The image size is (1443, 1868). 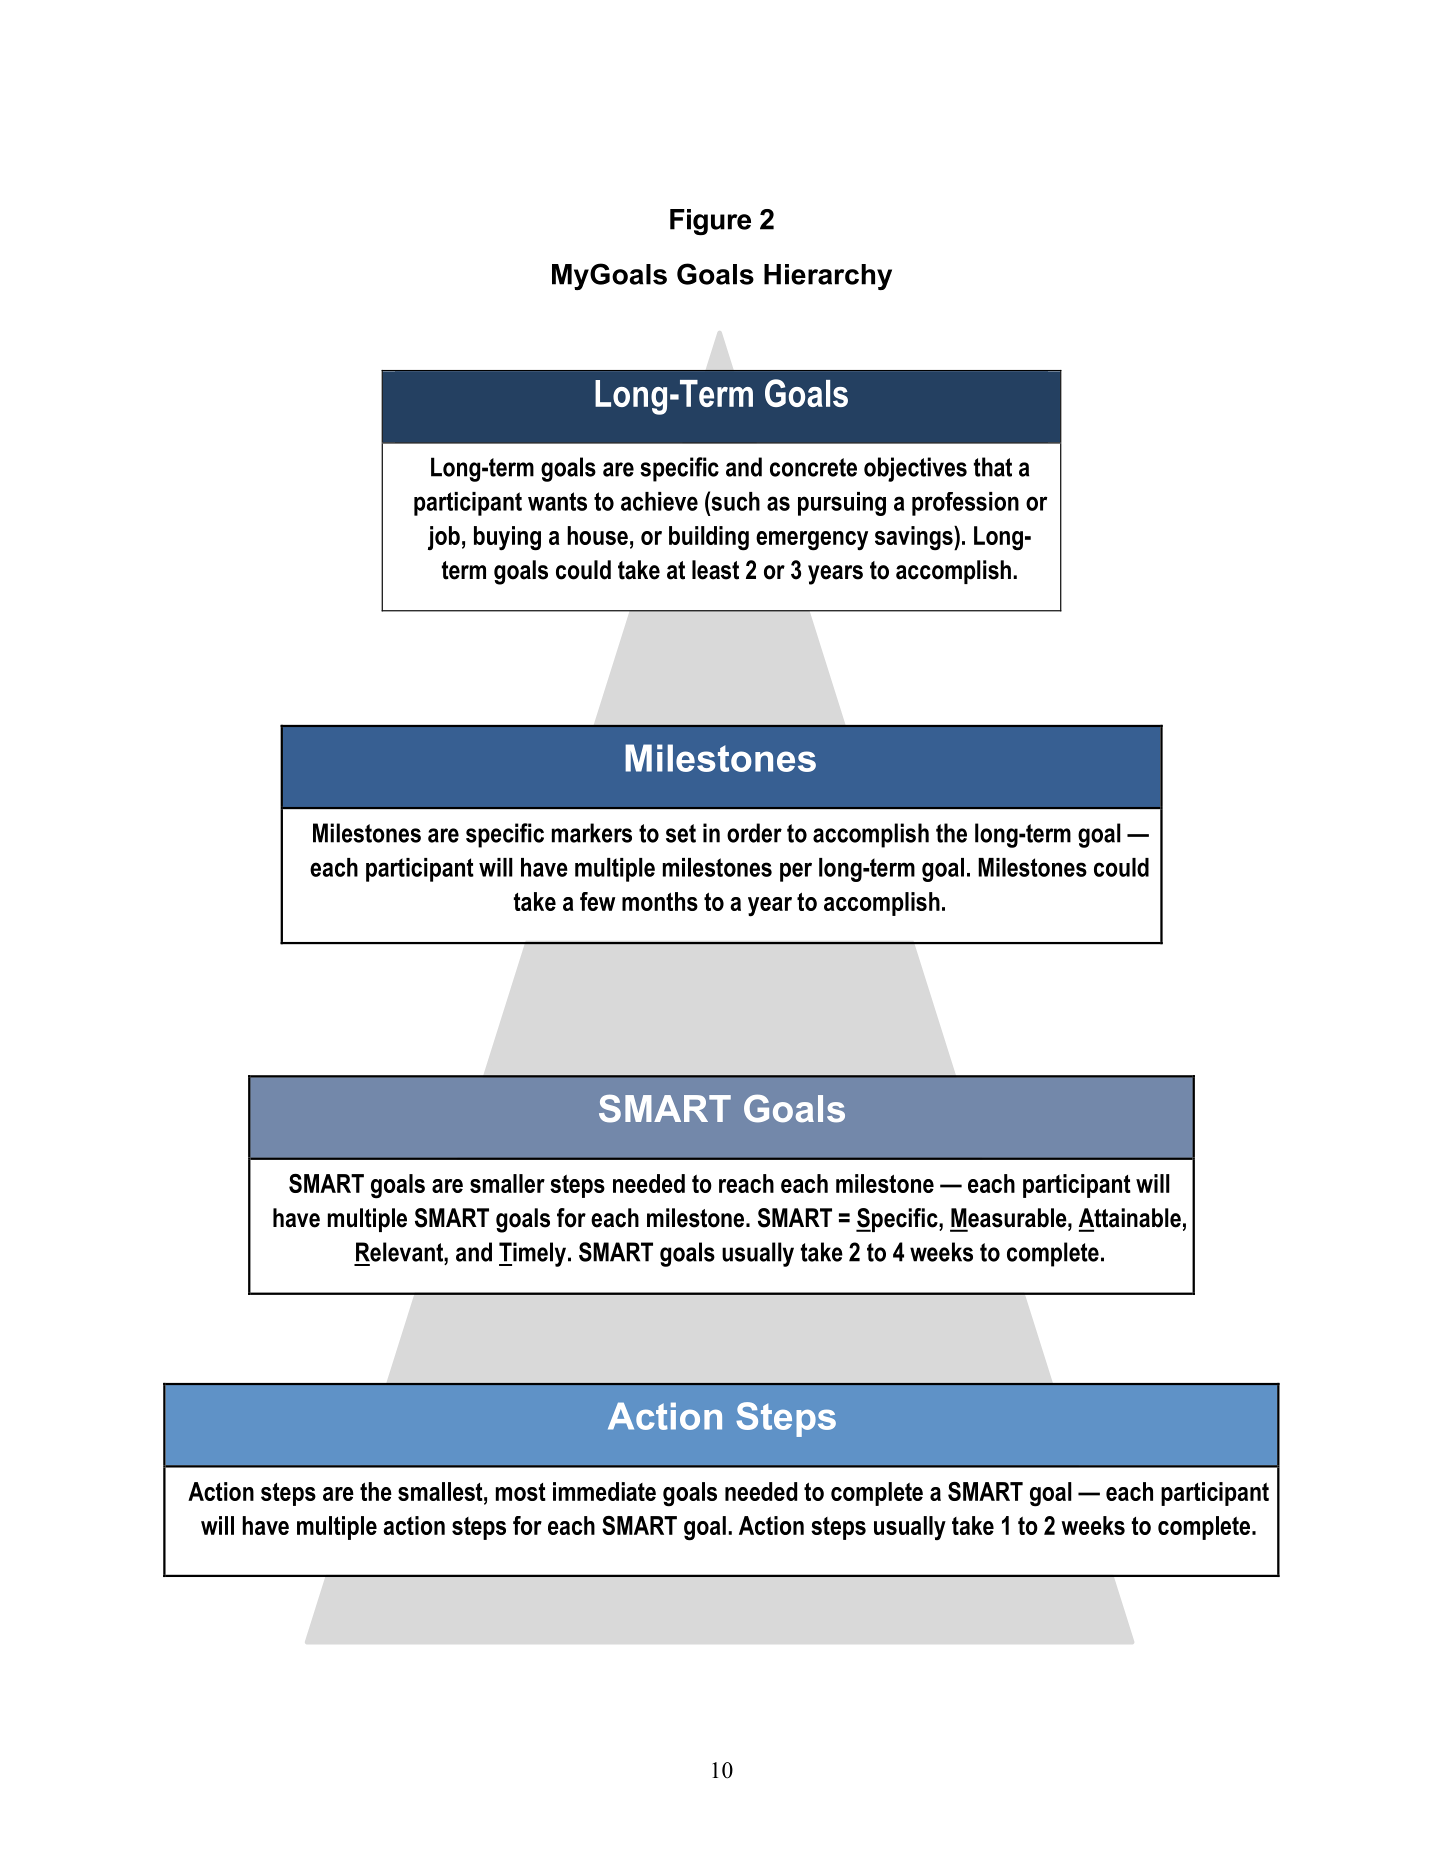 What do you see at coordinates (812, 541) in the image?
I see `emergency` at bounding box center [812, 541].
